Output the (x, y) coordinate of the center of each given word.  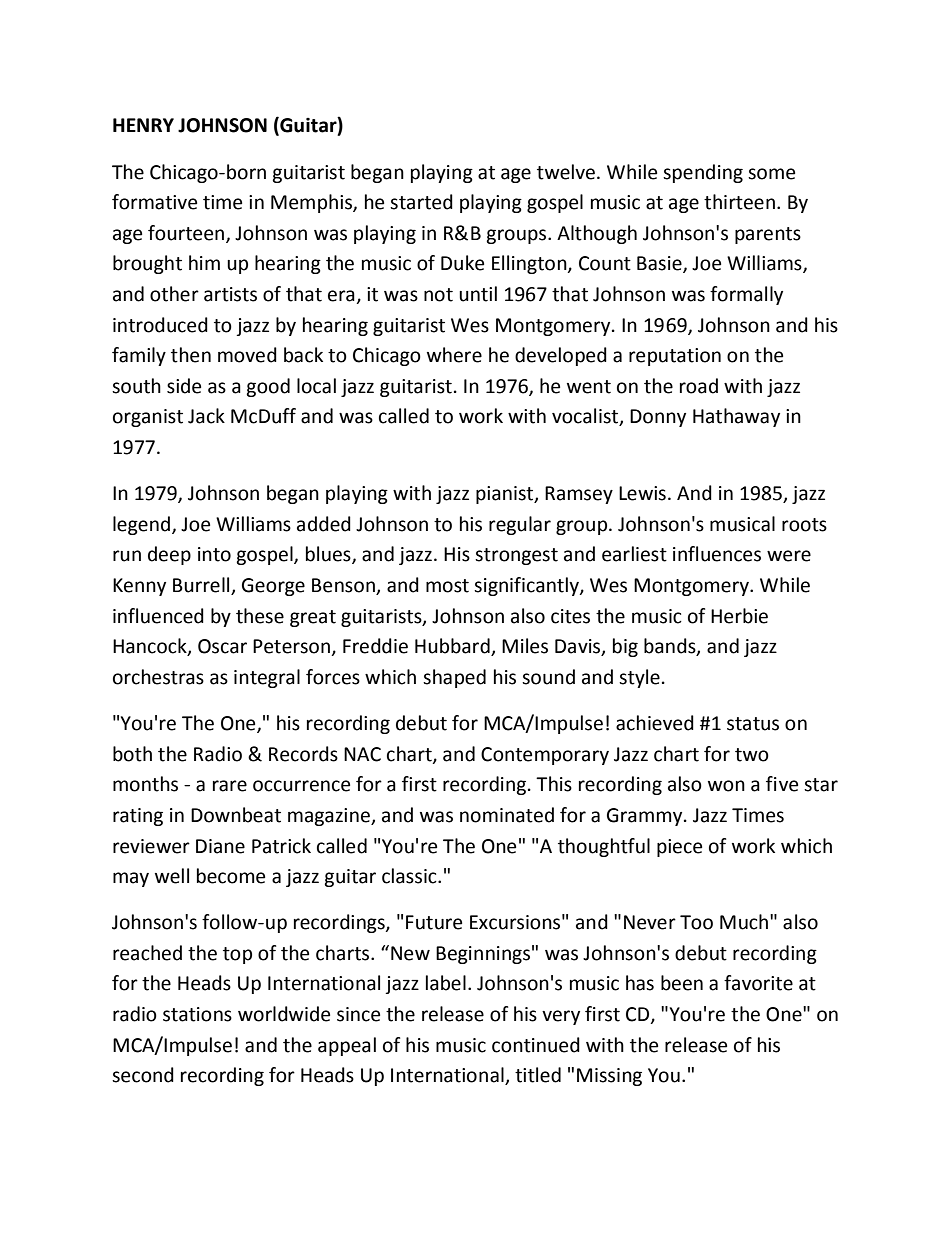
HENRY (143, 125)
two (752, 755)
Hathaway (736, 417)
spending (703, 173)
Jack (206, 416)
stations (197, 1014)
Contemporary (545, 756)
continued (536, 1045)
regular (520, 525)
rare (230, 786)
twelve (566, 172)
